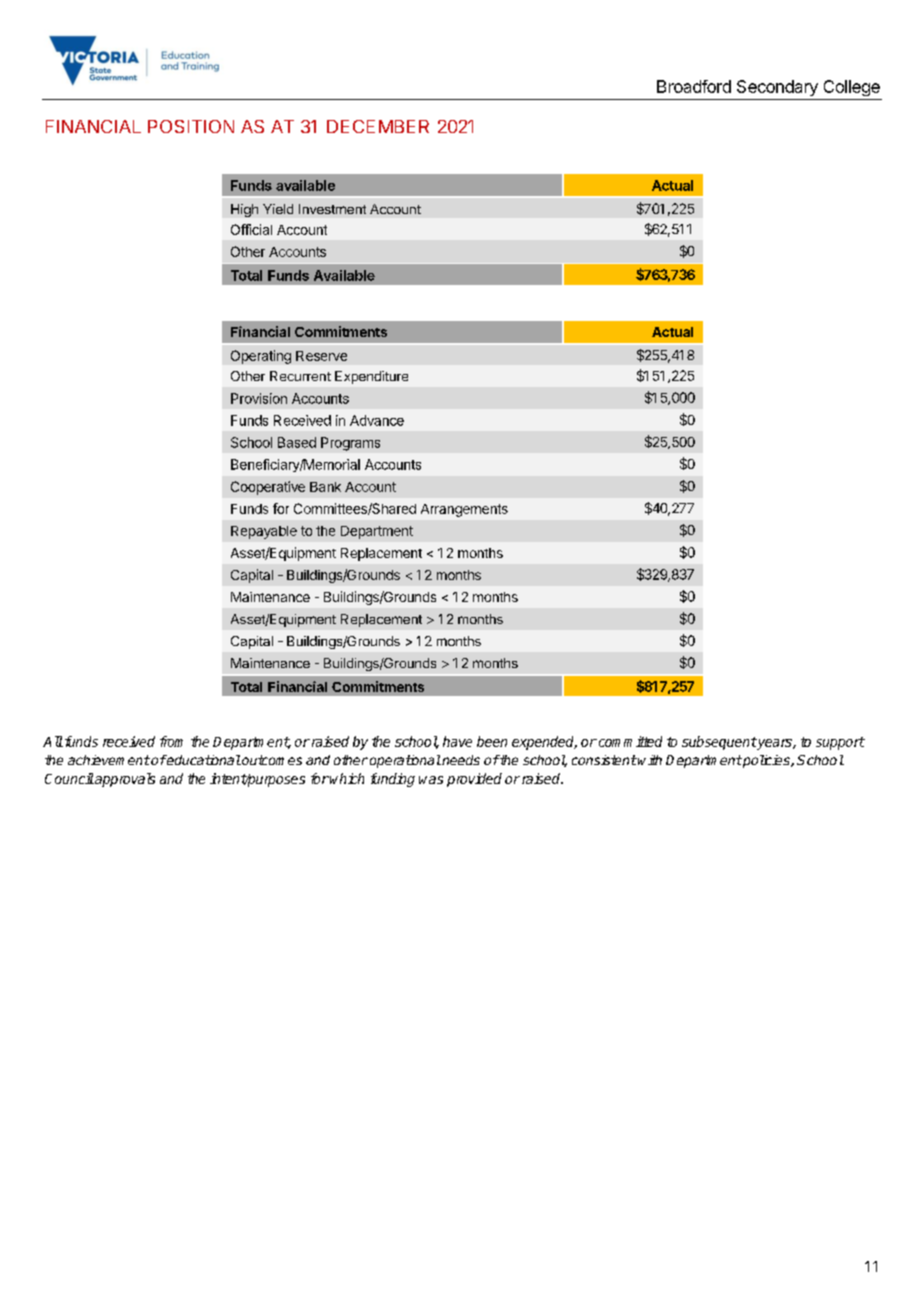 The width and height of the page is (924, 1309). I want to click on subsequent, so click(719, 743).
